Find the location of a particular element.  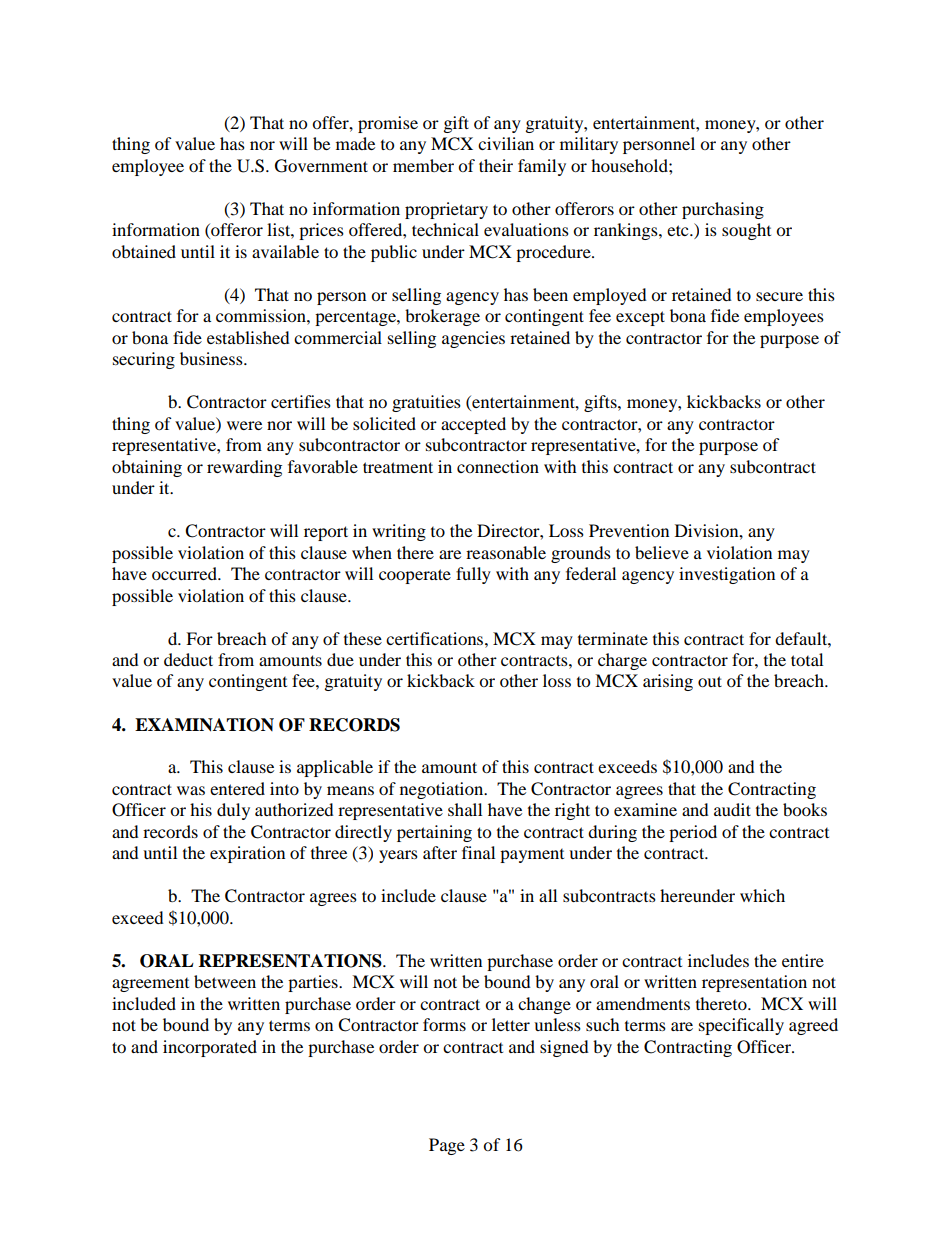

their is located at coordinates (496, 165).
